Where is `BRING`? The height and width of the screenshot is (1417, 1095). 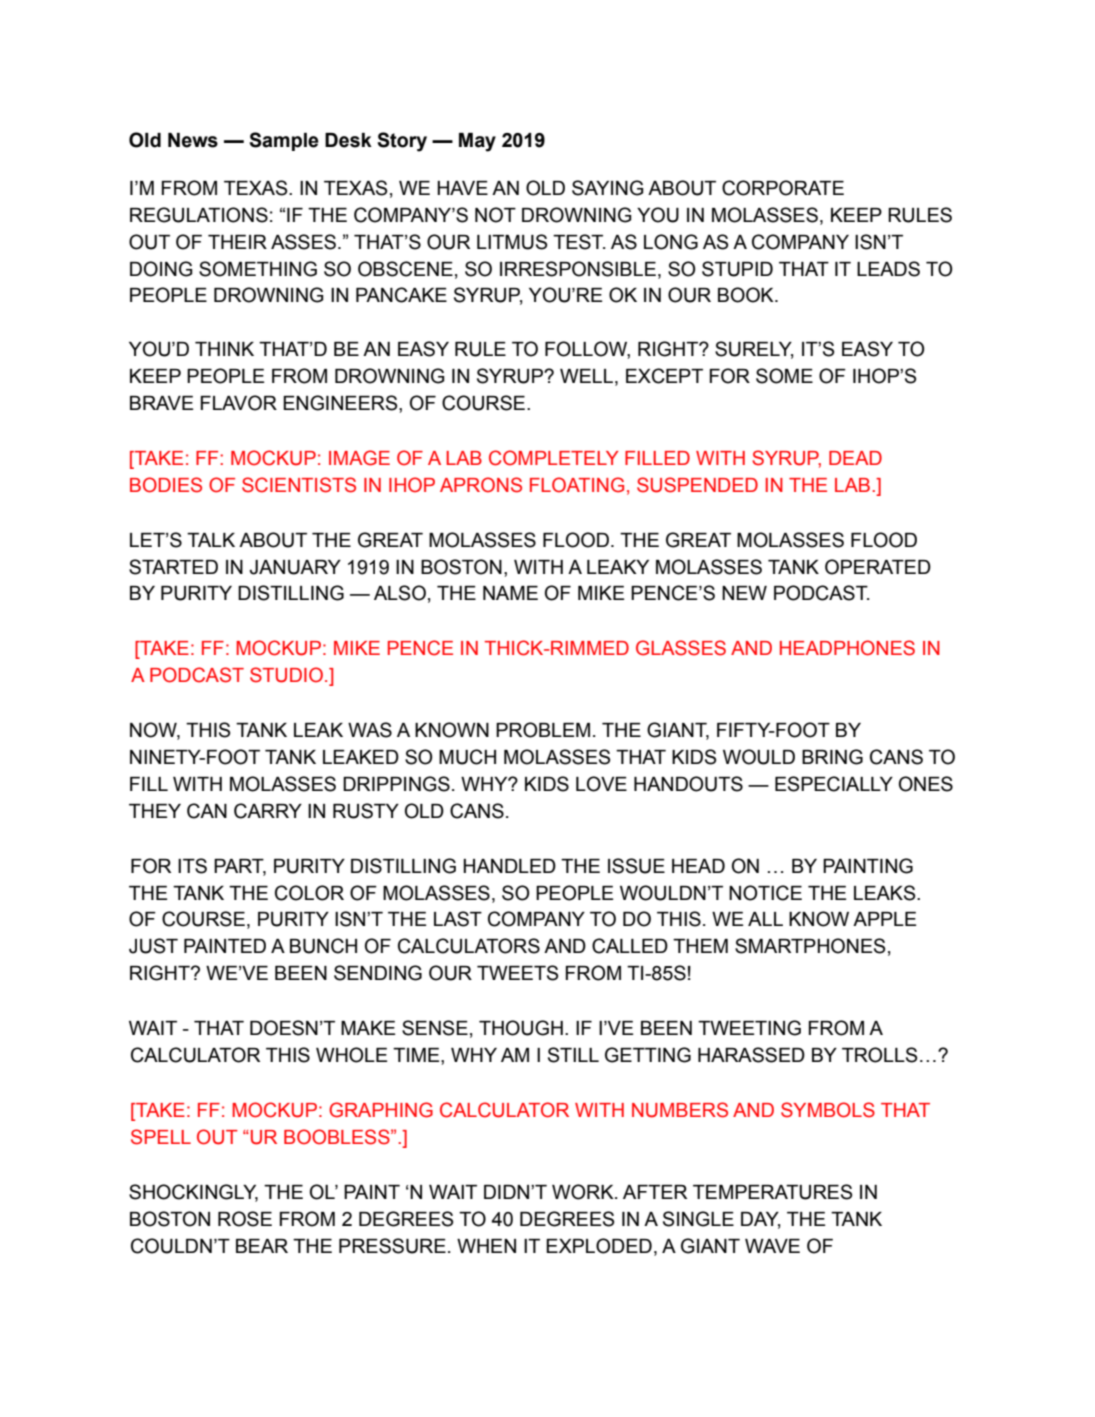
BRING is located at coordinates (832, 757).
